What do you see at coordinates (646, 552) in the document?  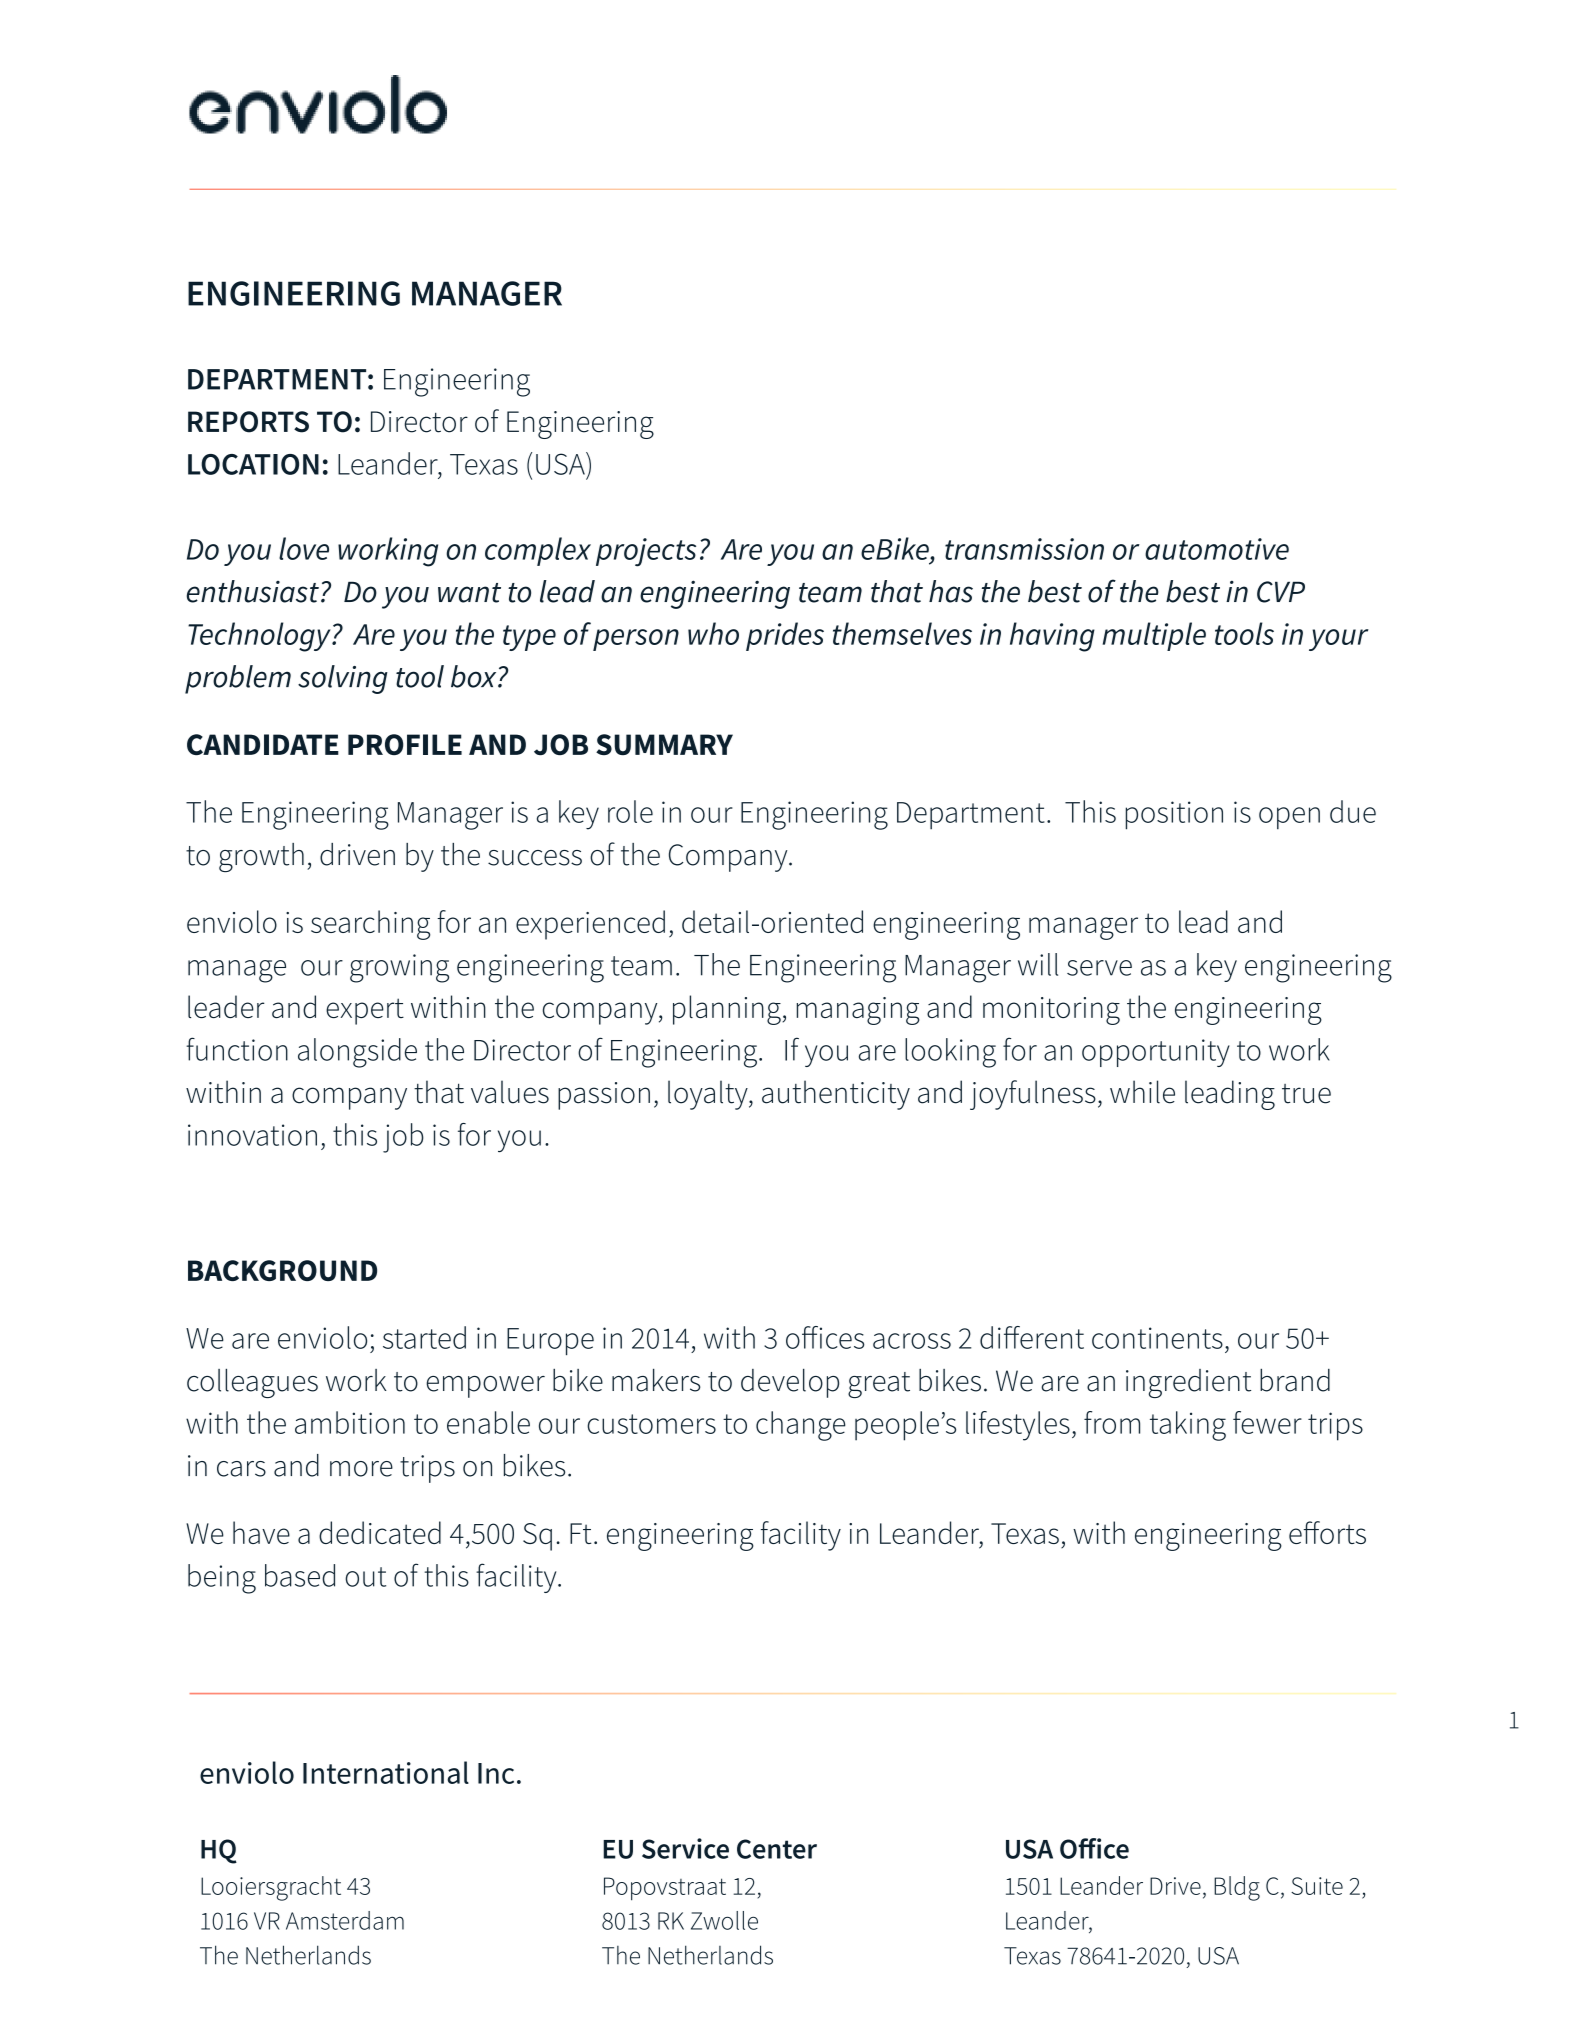 I see `projects` at bounding box center [646, 552].
